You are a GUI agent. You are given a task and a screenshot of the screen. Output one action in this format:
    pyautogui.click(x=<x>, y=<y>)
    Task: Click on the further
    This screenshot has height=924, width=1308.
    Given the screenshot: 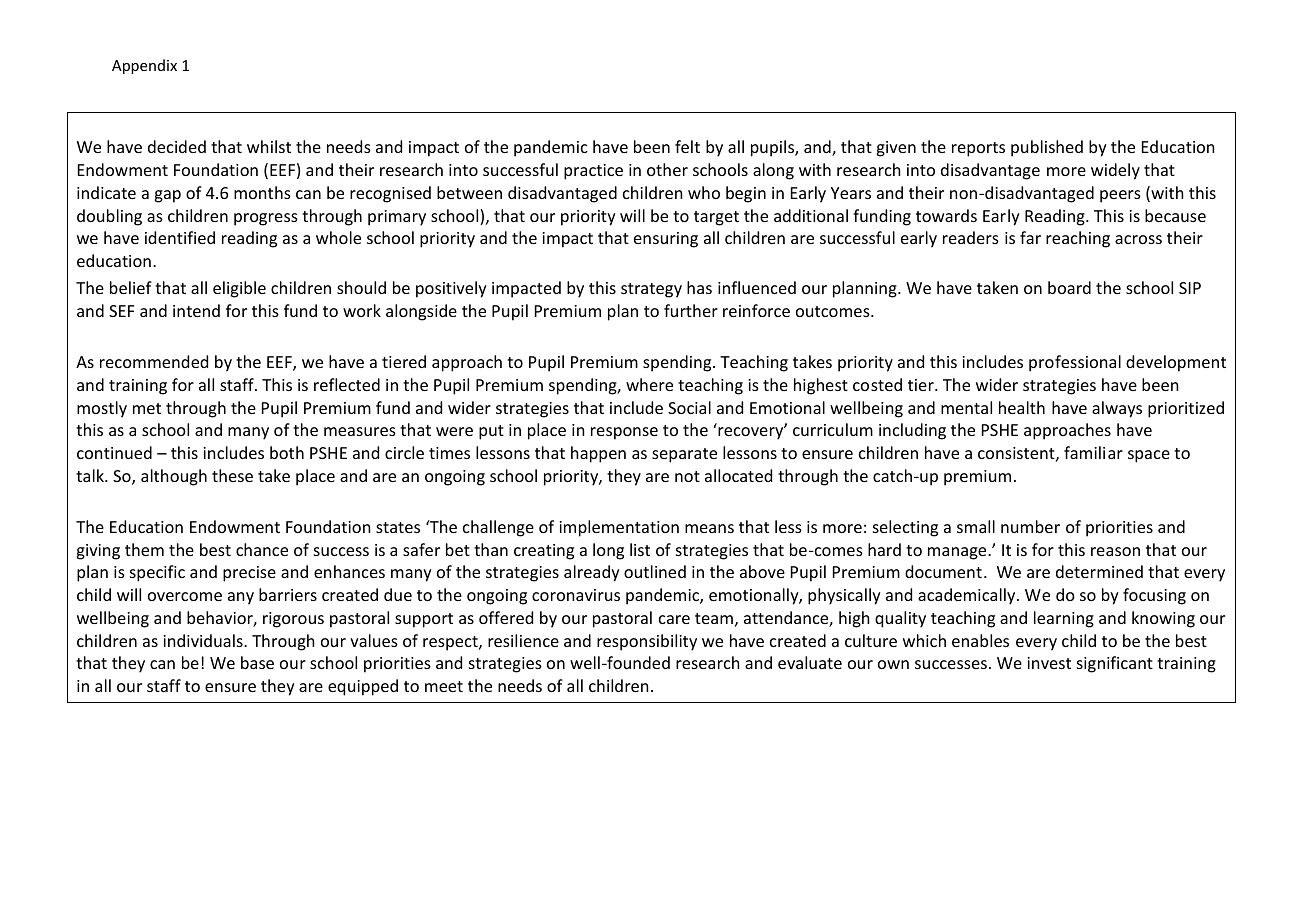 What is the action you would take?
    pyautogui.click(x=691, y=310)
